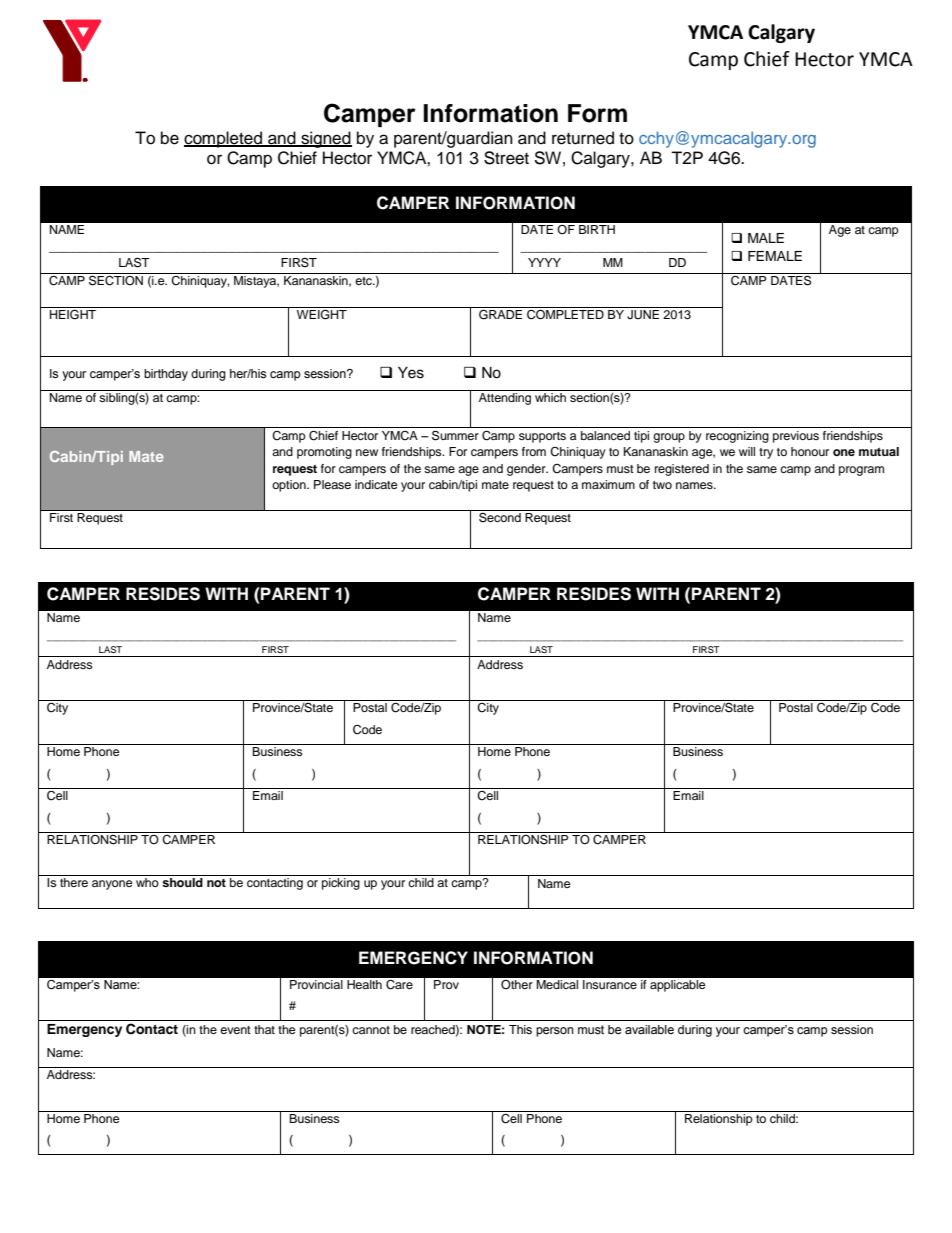 This screenshot has width=952, height=1233. Describe the element at coordinates (325, 139) in the screenshot. I see `signed` at that location.
